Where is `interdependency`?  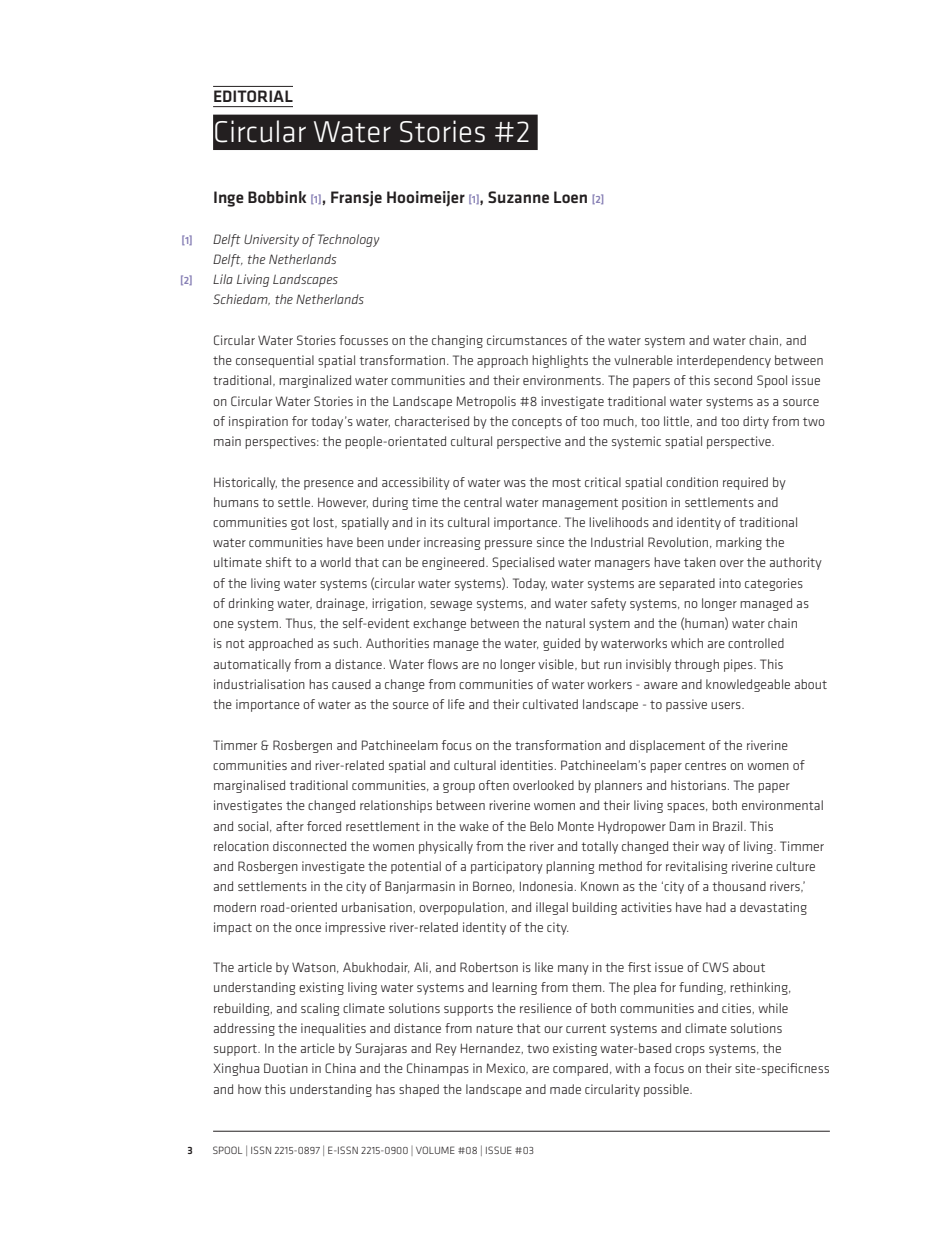
interdependency is located at coordinates (724, 361).
